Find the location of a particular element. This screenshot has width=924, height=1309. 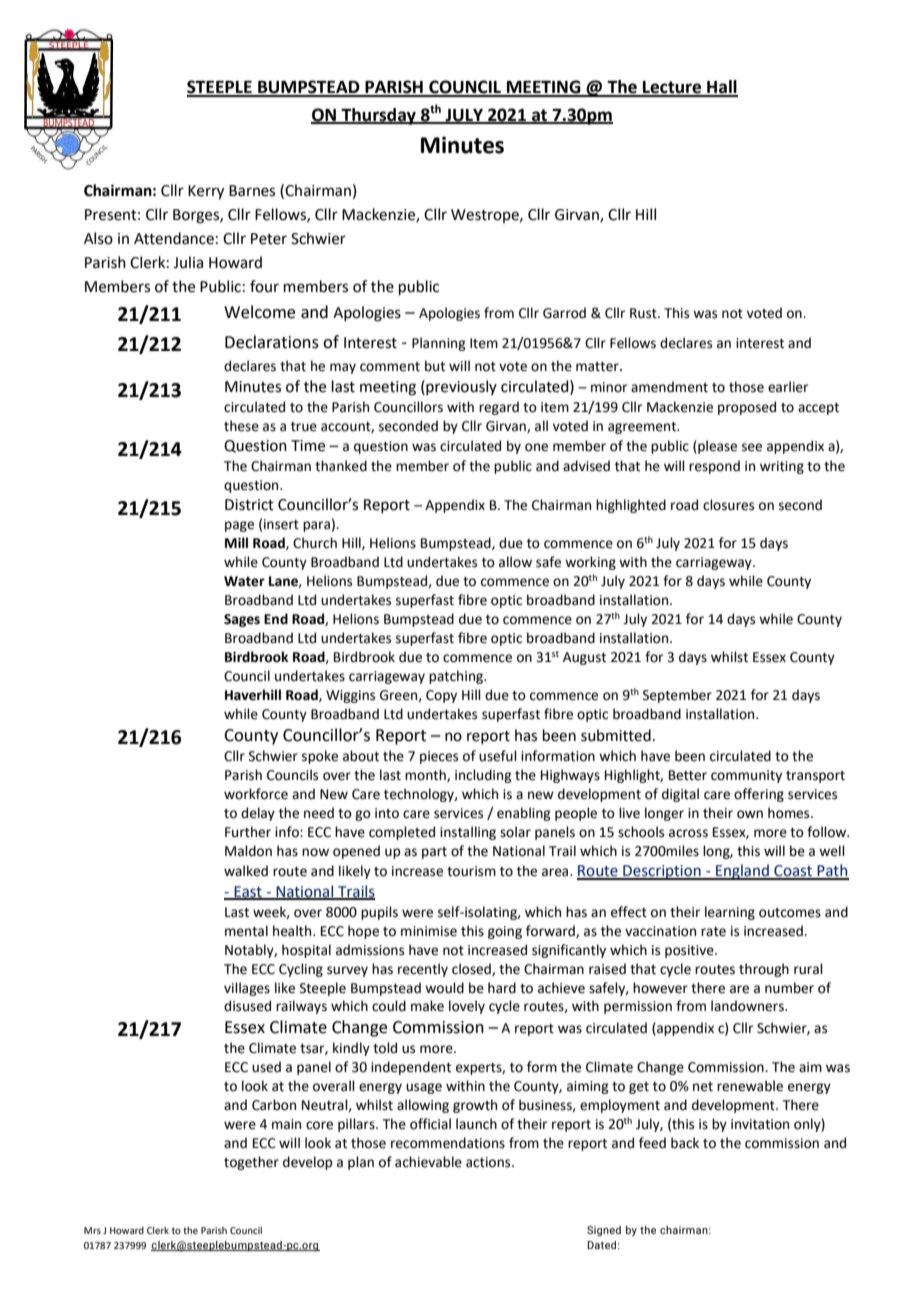

September is located at coordinates (677, 696).
